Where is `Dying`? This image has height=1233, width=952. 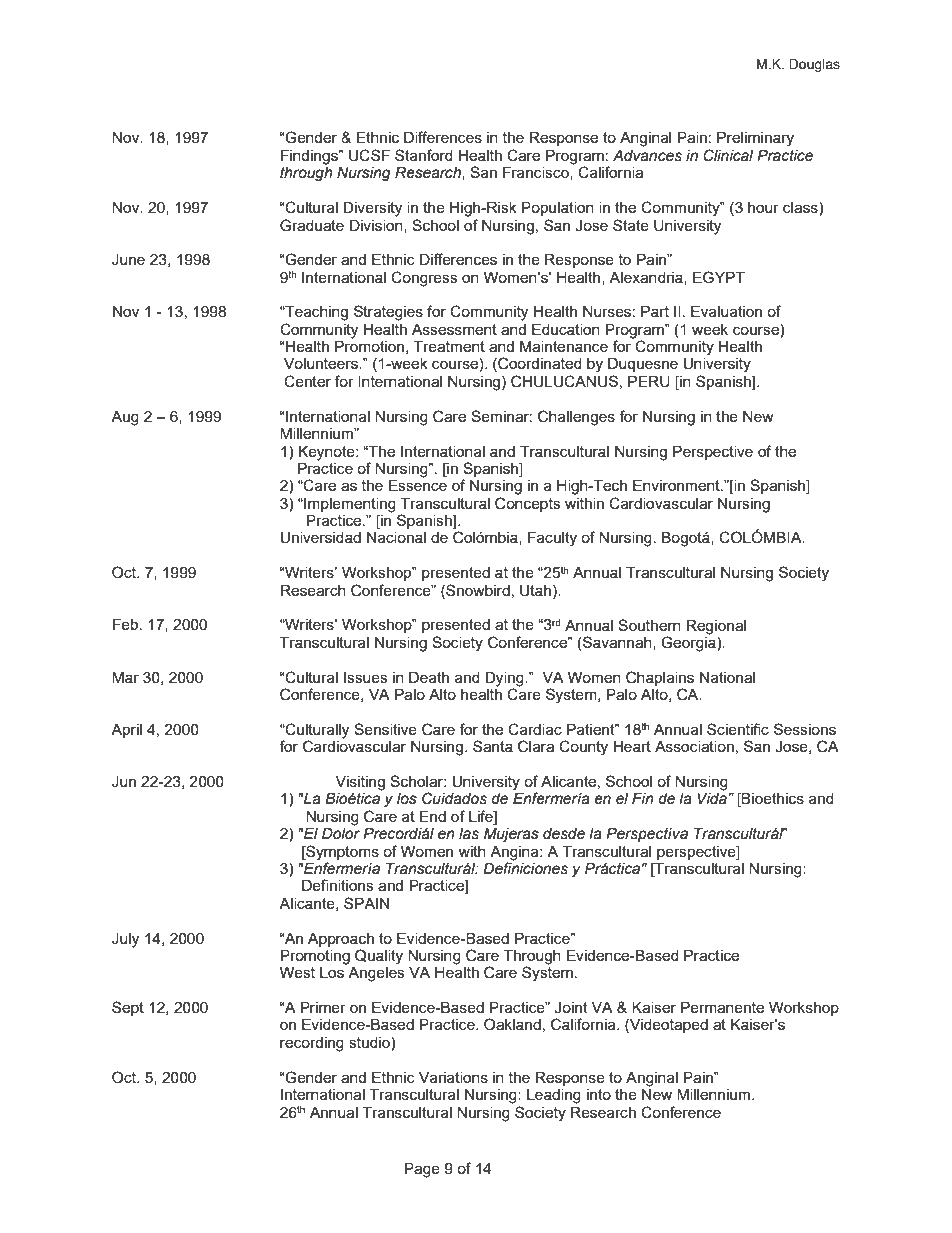 Dying is located at coordinates (505, 679).
